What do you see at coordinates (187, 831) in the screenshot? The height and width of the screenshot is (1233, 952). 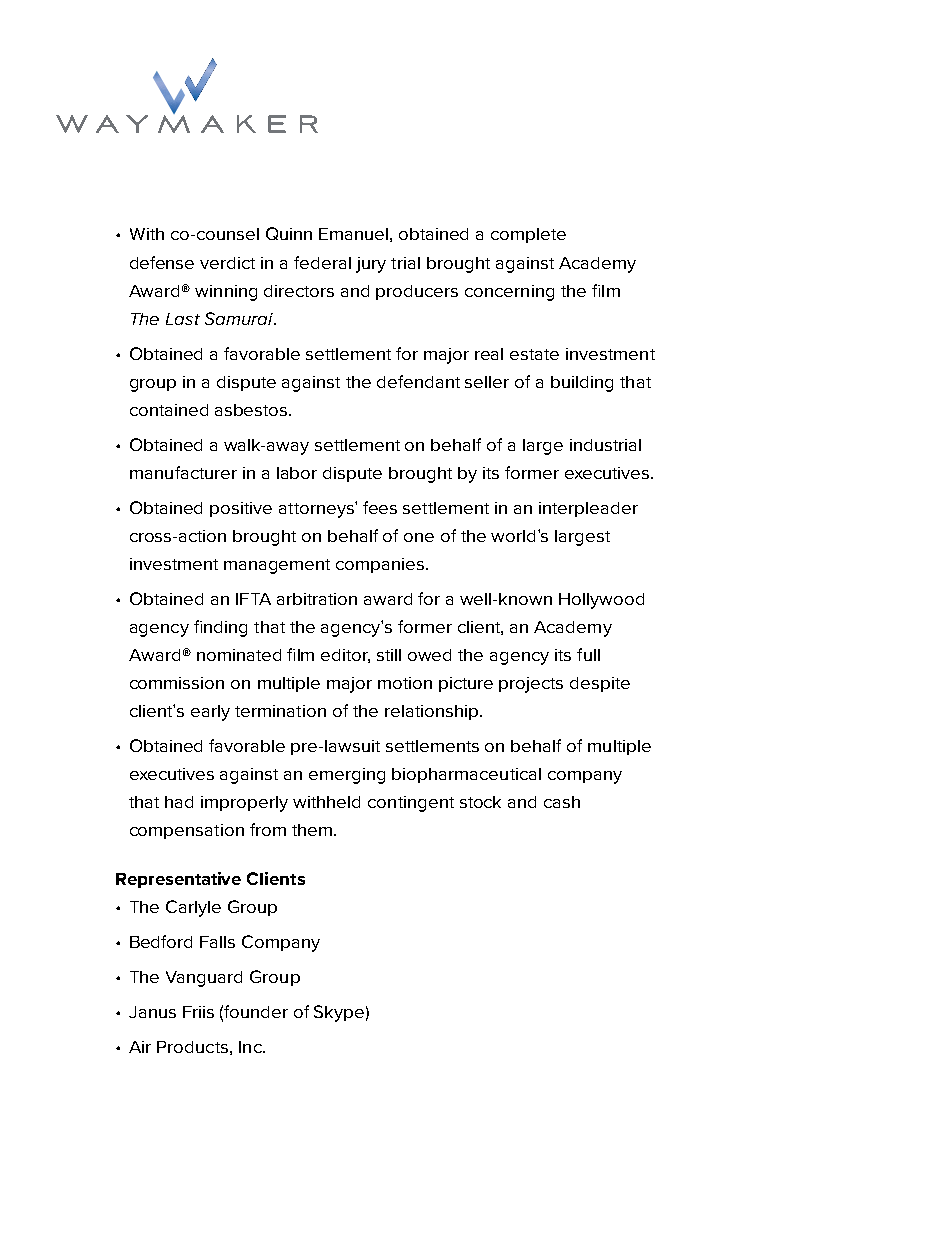 I see `compensation` at bounding box center [187, 831].
